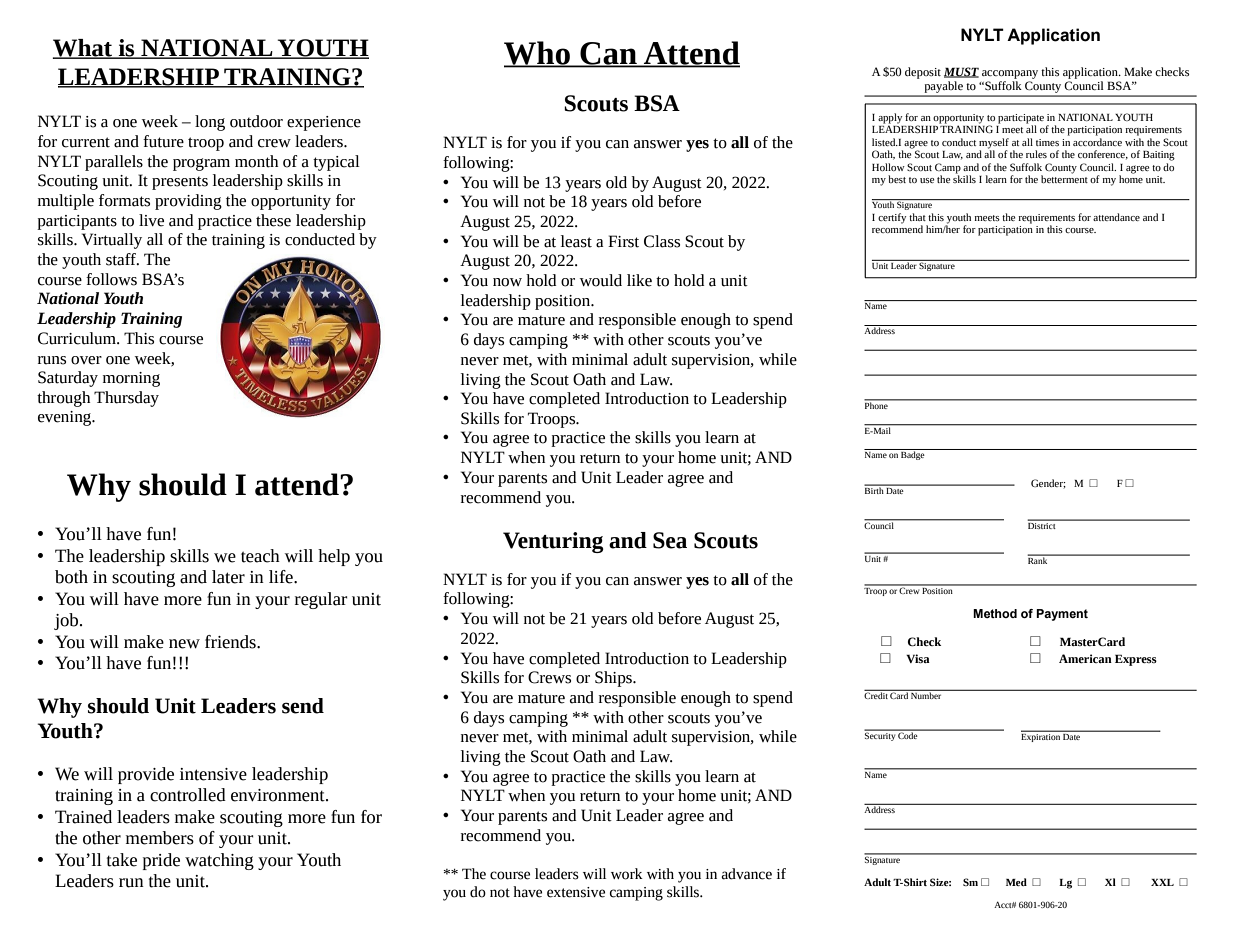  Describe the element at coordinates (83, 49) in the page. I see `What` at that location.
